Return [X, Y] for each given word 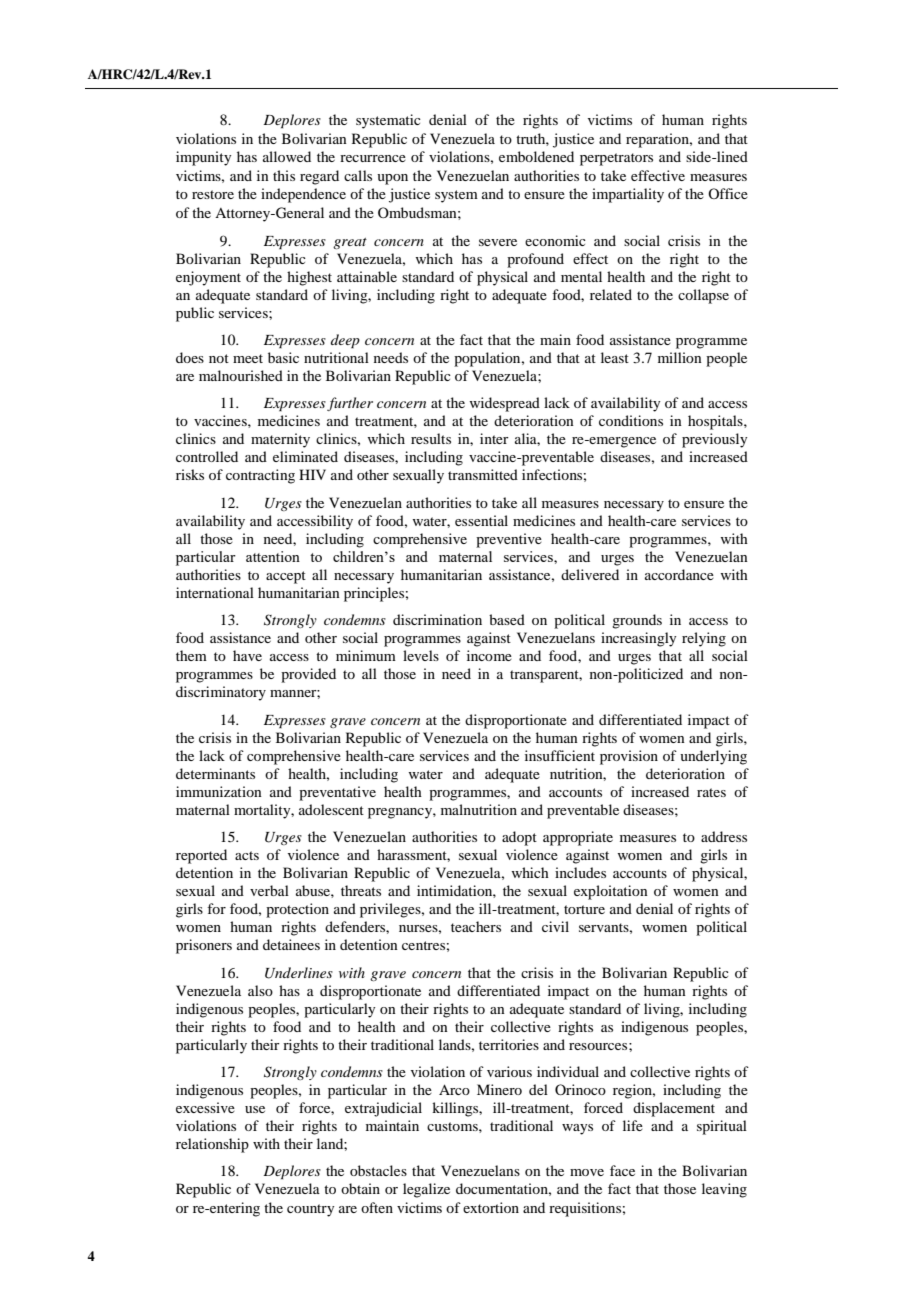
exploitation [611, 892]
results [431, 438]
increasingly [638, 639]
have [247, 655]
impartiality [628, 195]
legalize [426, 1190]
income [489, 655]
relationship [212, 1145]
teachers [476, 926]
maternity [280, 440]
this [284, 175]
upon [392, 179]
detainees [291, 944]
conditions [631, 420]
